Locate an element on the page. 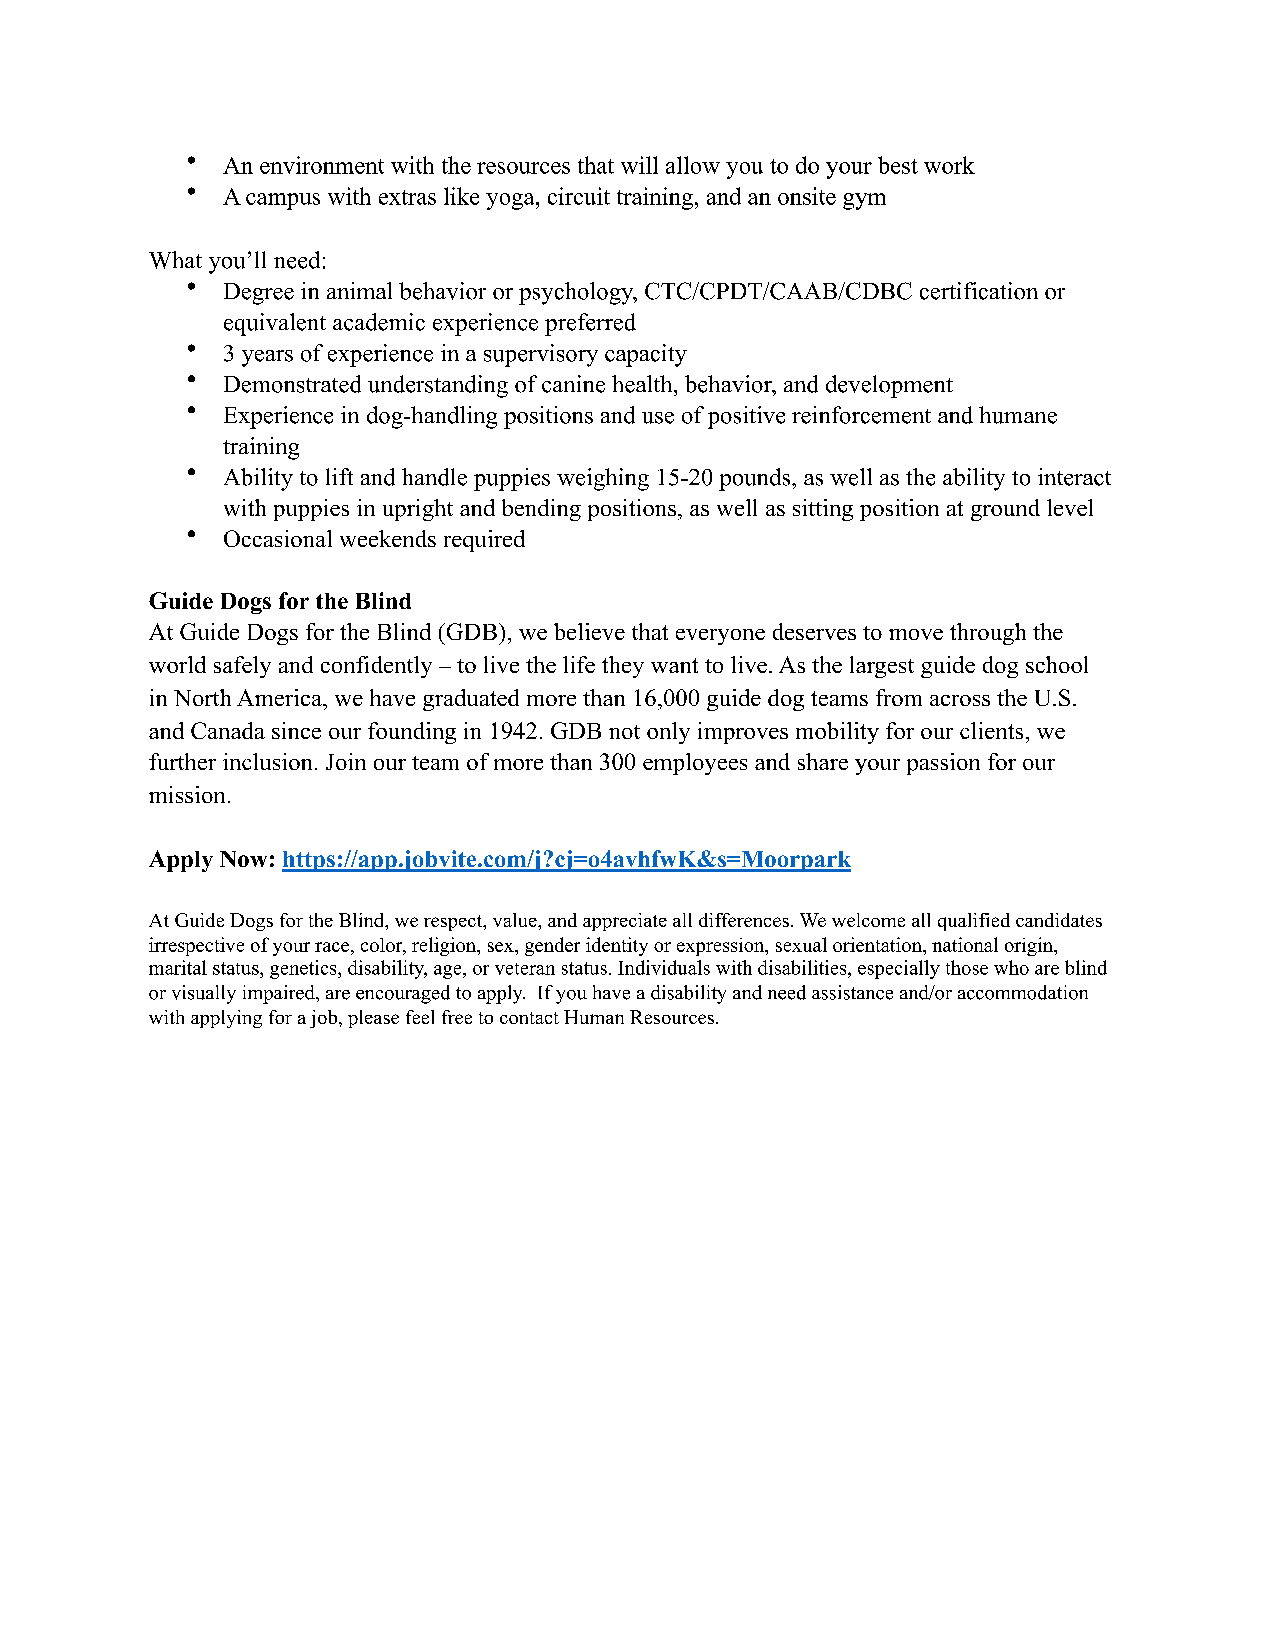  circuit is located at coordinates (579, 196).
